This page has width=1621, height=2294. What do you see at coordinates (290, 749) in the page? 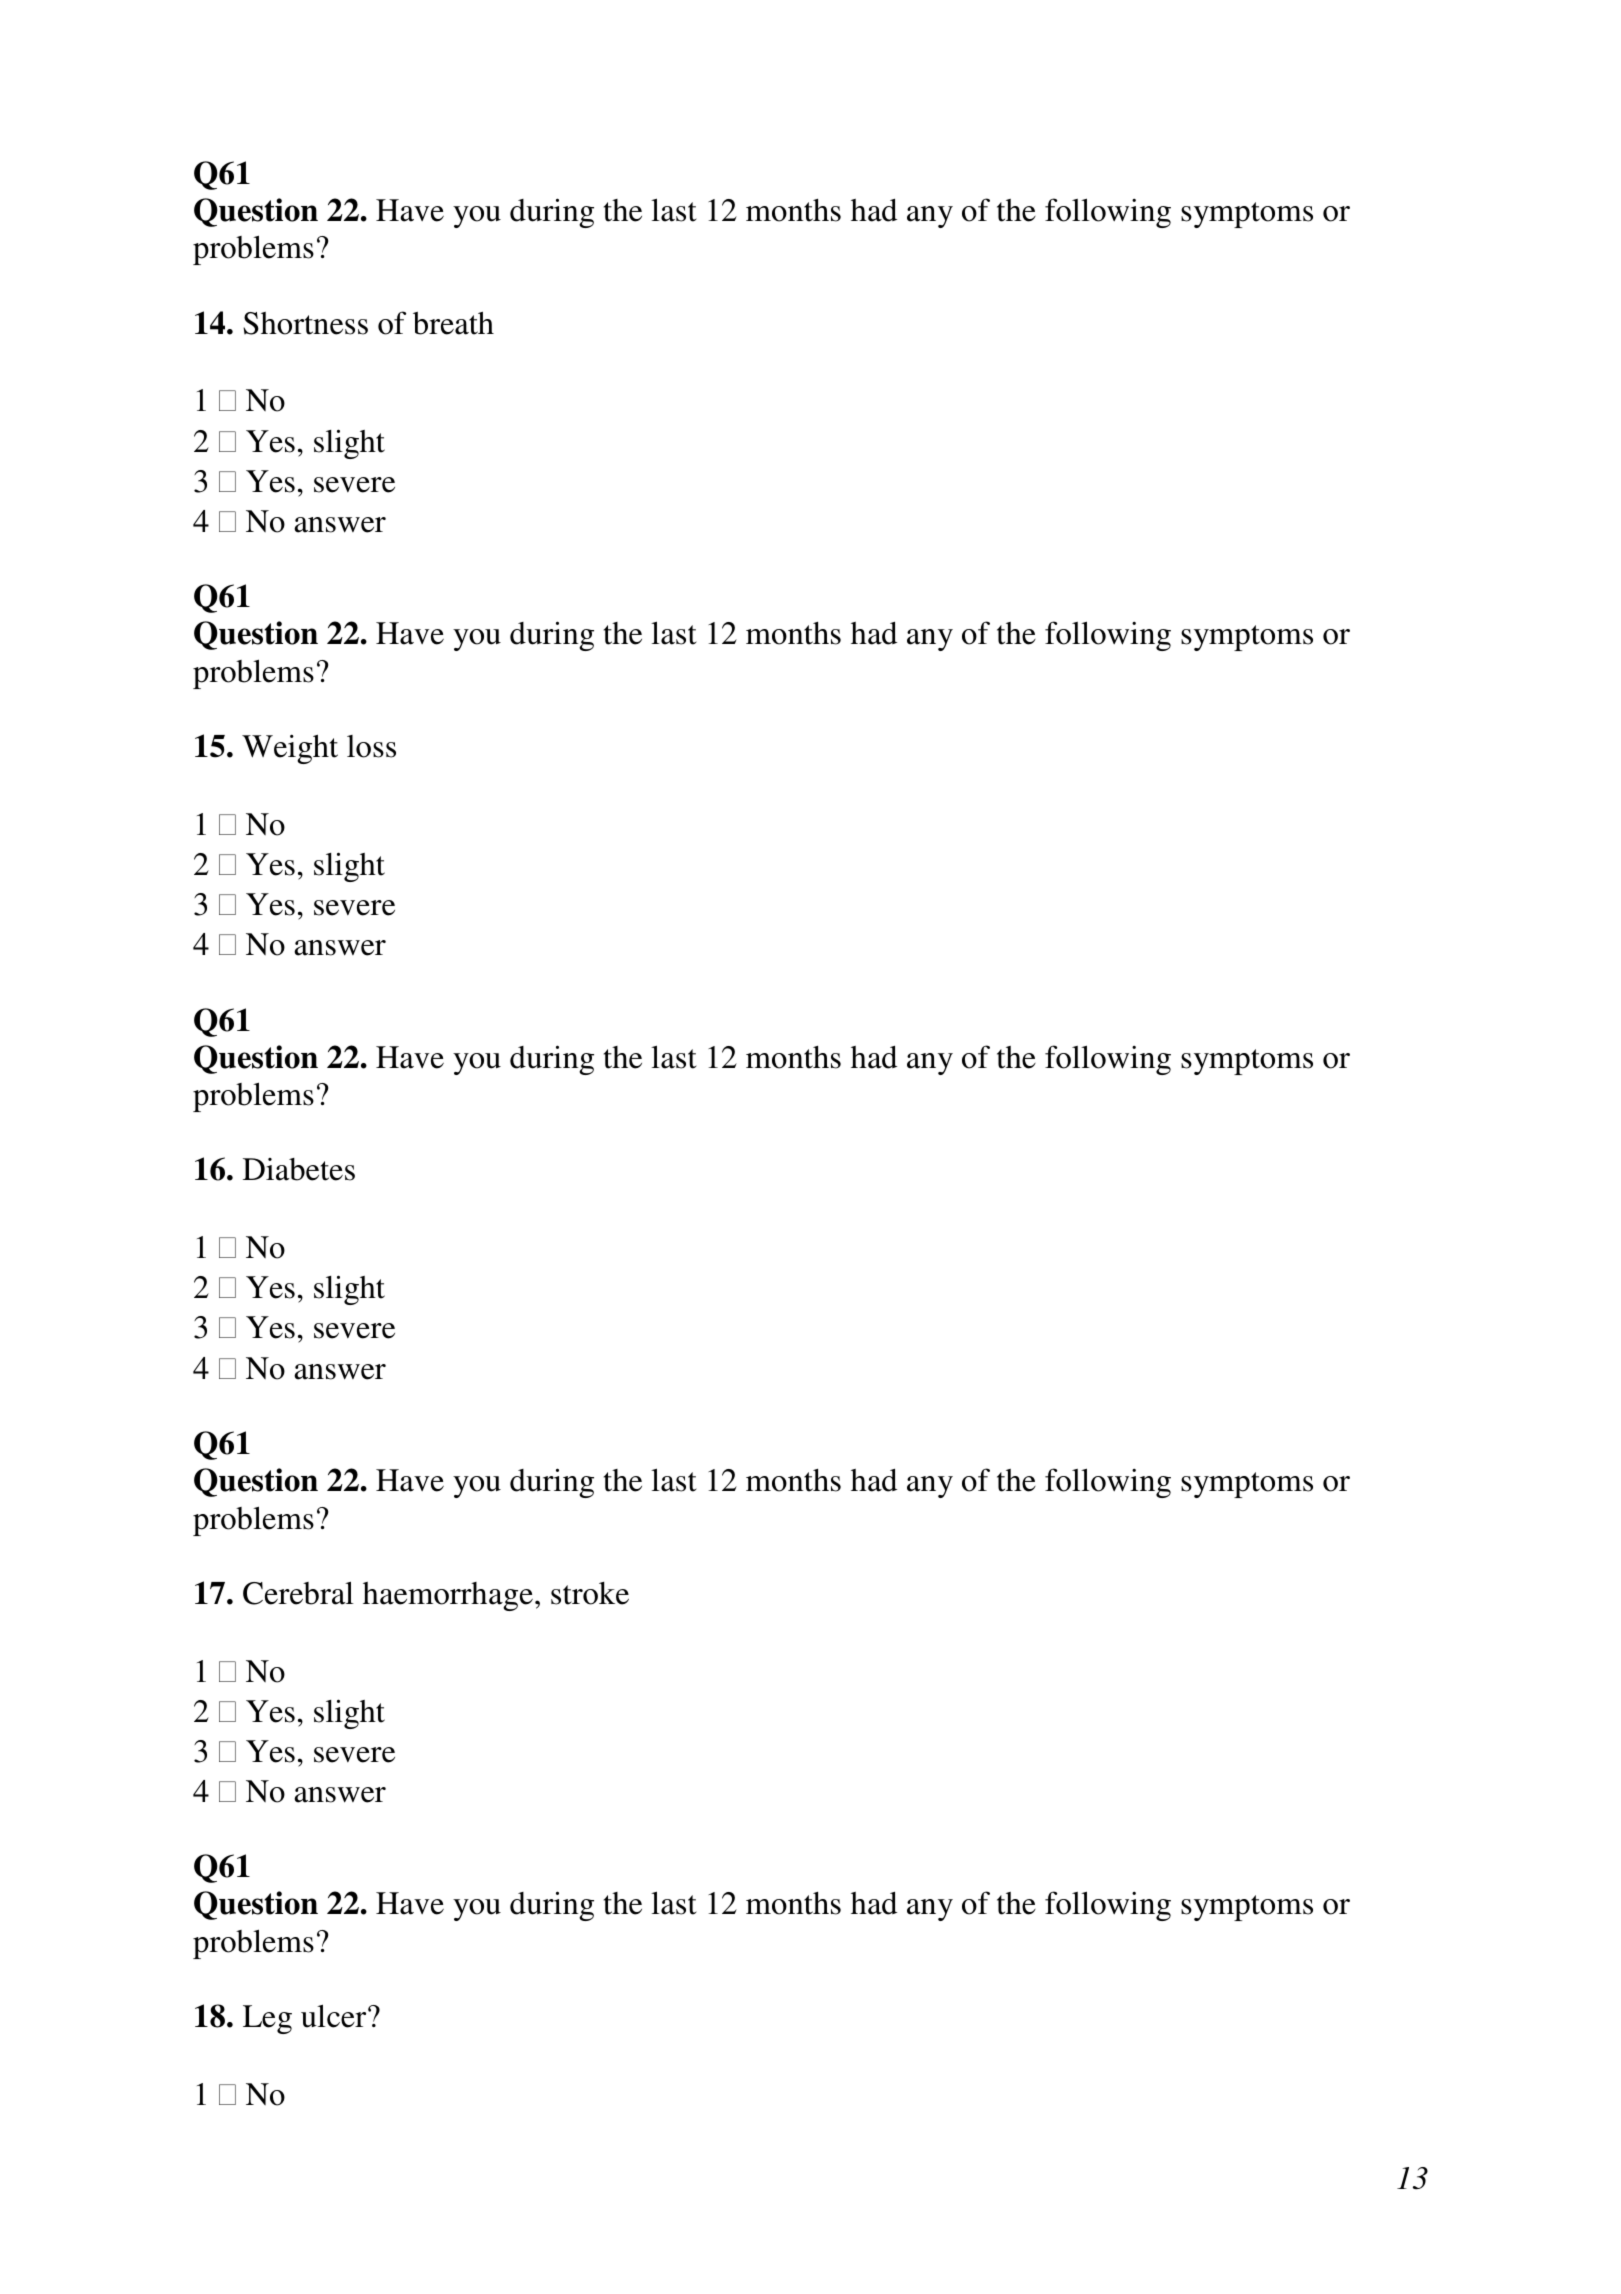
I see `Weight` at bounding box center [290, 749].
